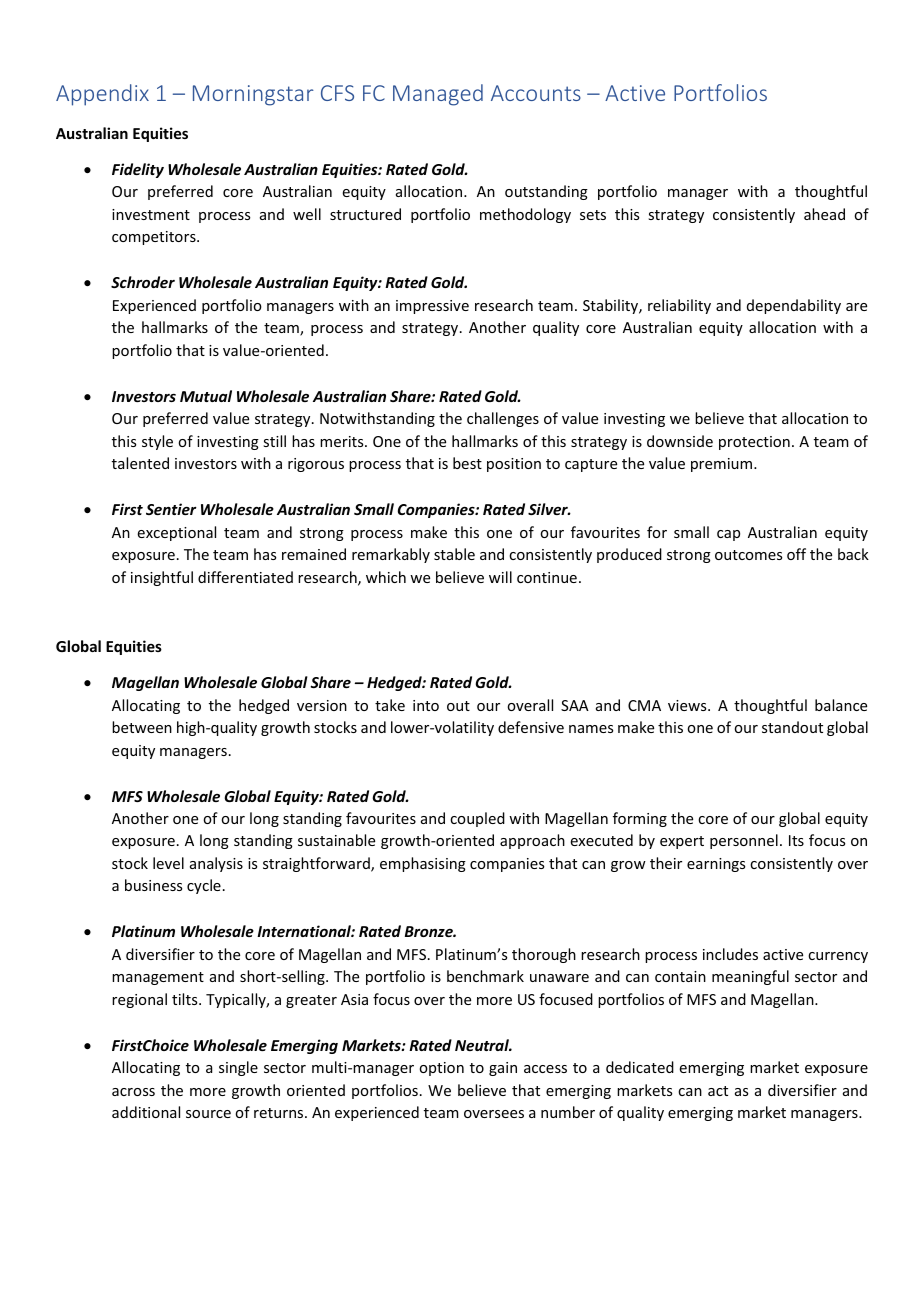  I want to click on will, so click(500, 577).
